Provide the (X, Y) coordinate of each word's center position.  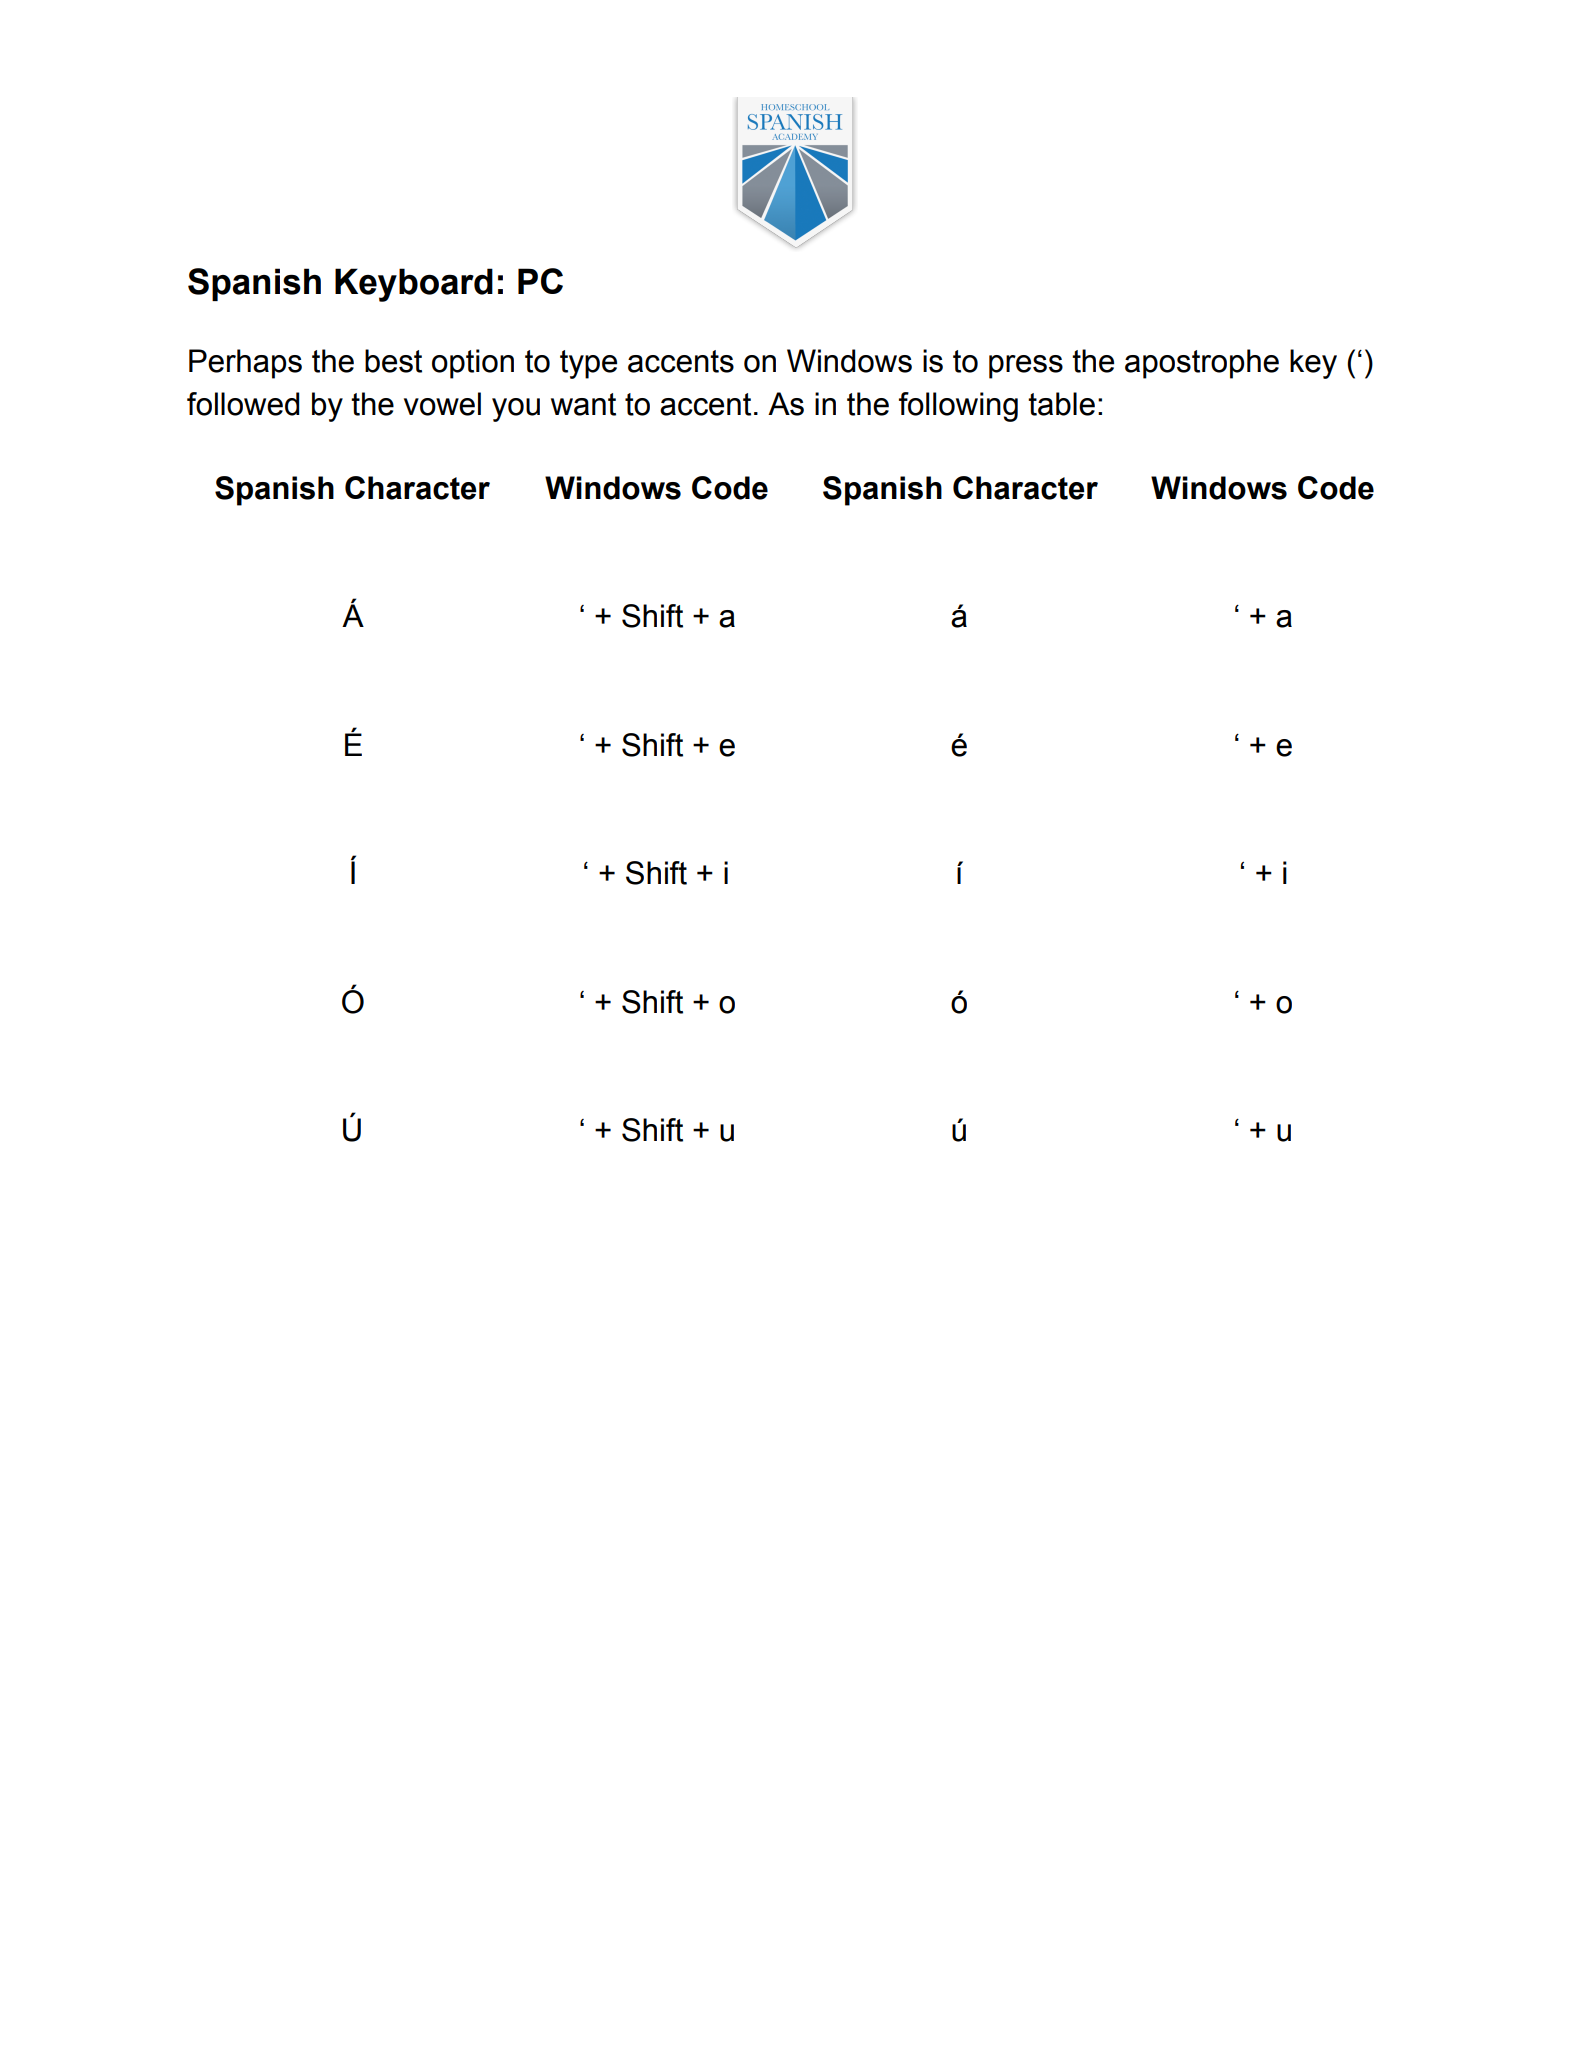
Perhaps (245, 364)
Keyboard (414, 285)
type (588, 364)
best (393, 361)
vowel (442, 404)
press (1026, 367)
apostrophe (1202, 364)
